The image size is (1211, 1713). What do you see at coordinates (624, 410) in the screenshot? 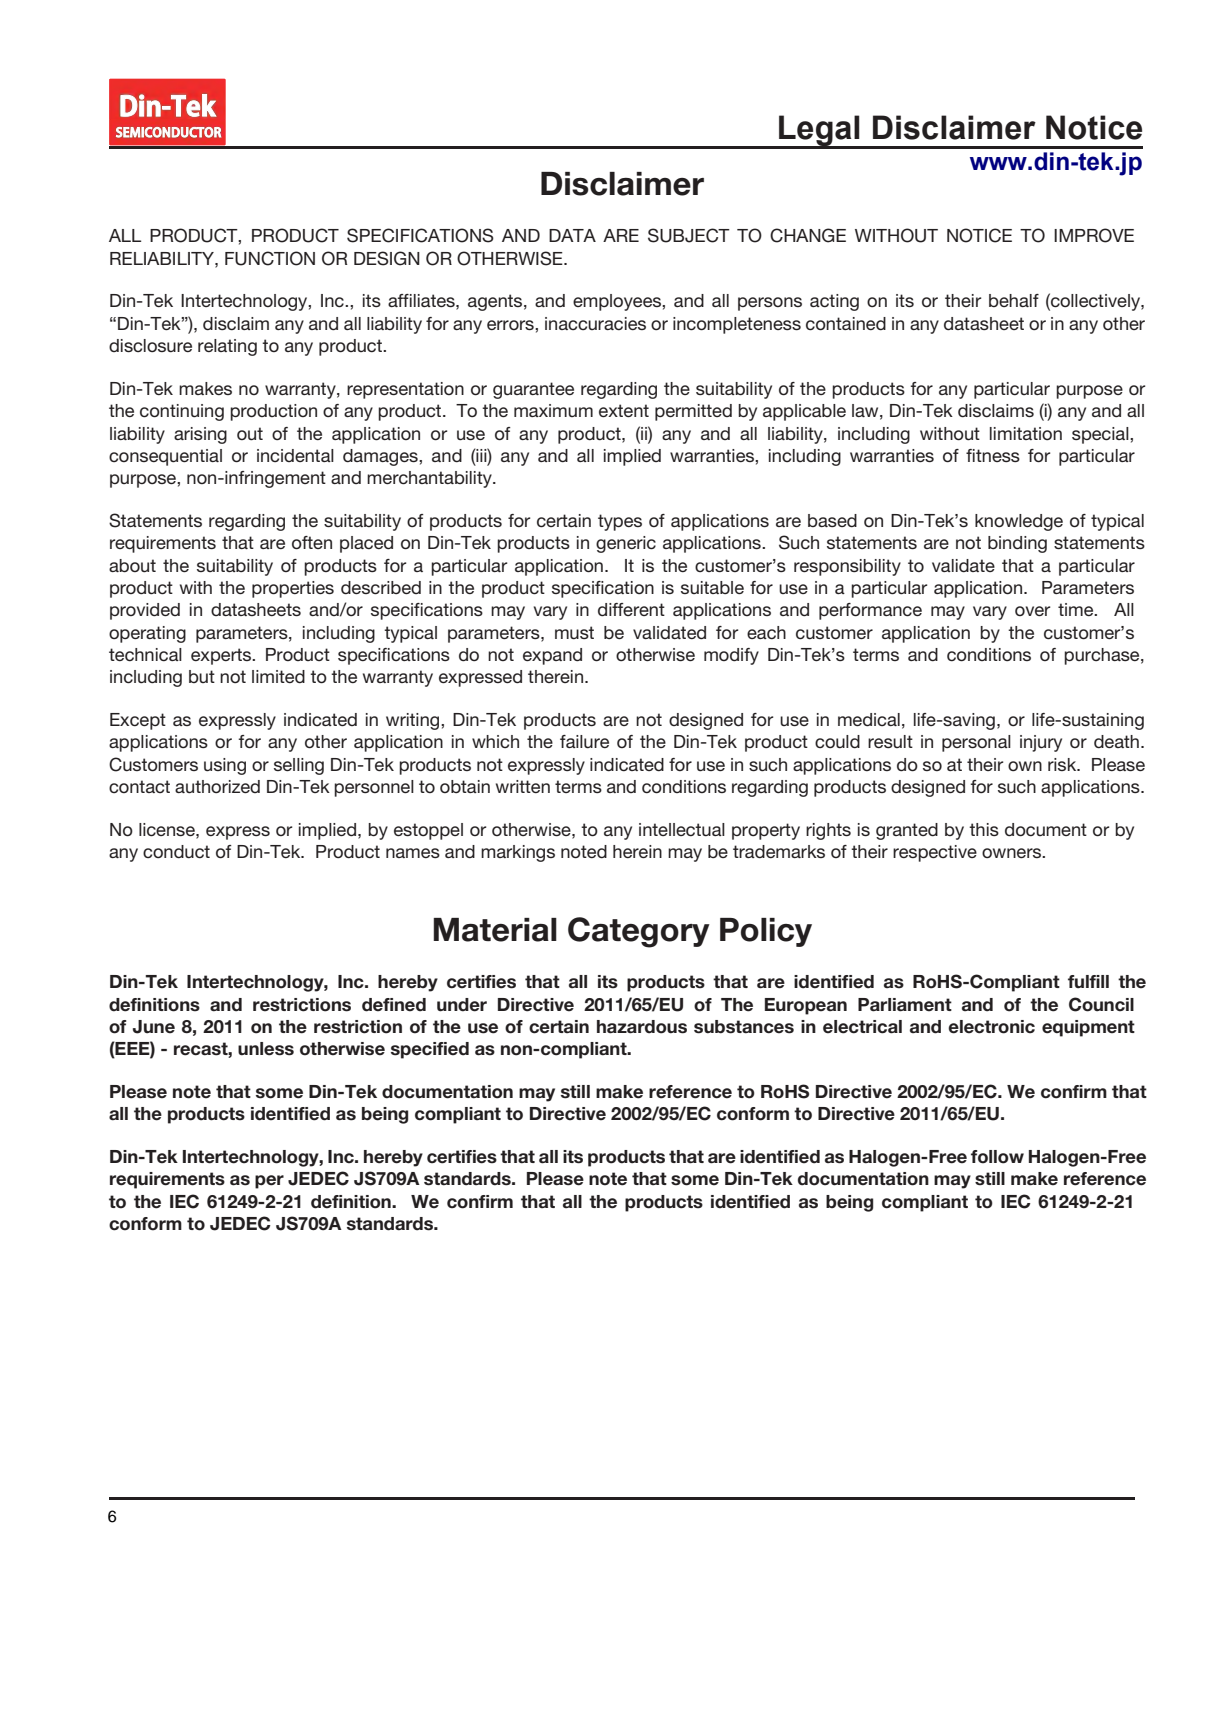
I see `extent` at bounding box center [624, 410].
